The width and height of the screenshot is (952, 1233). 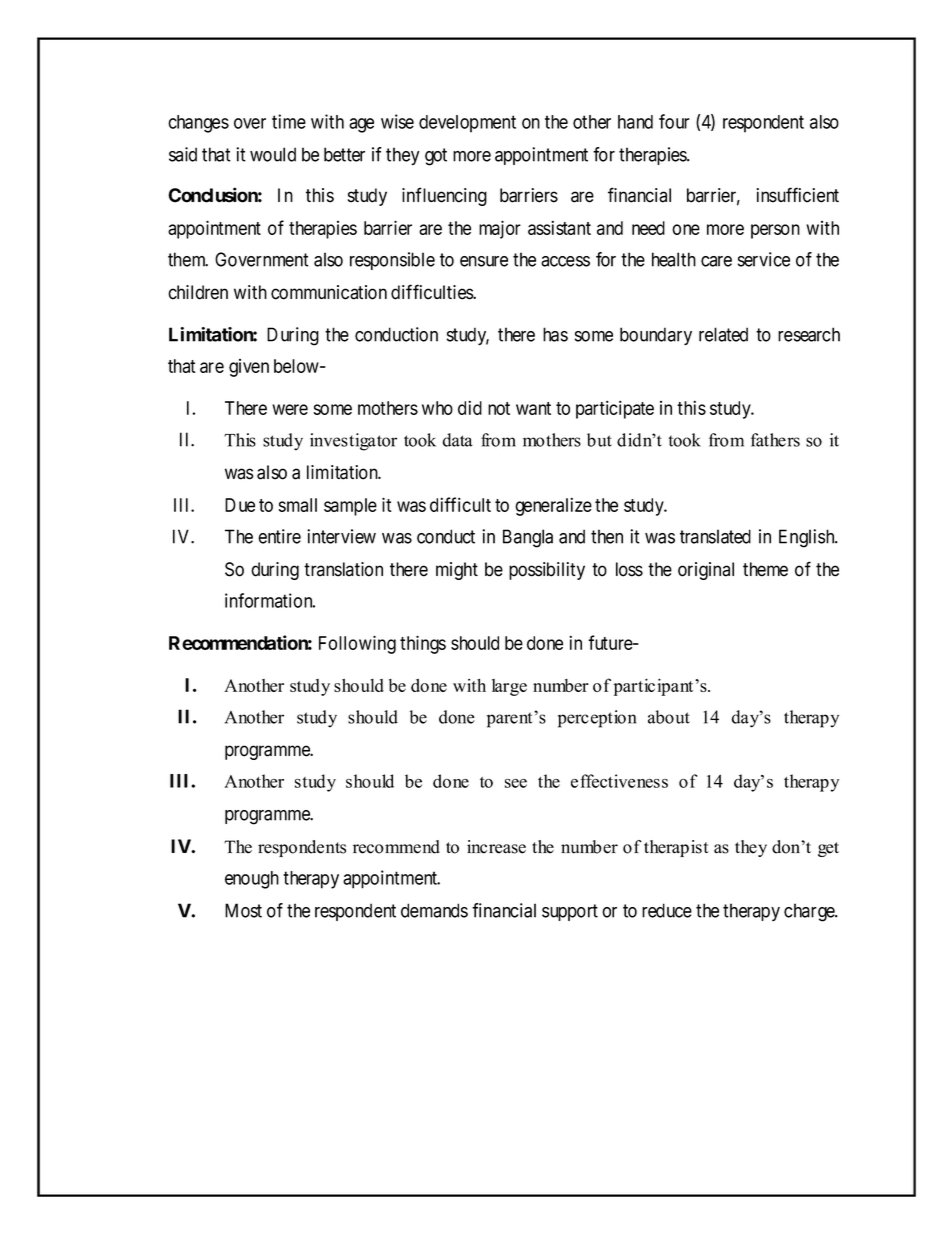 What do you see at coordinates (496, 847) in the screenshot?
I see `increase` at bounding box center [496, 847].
